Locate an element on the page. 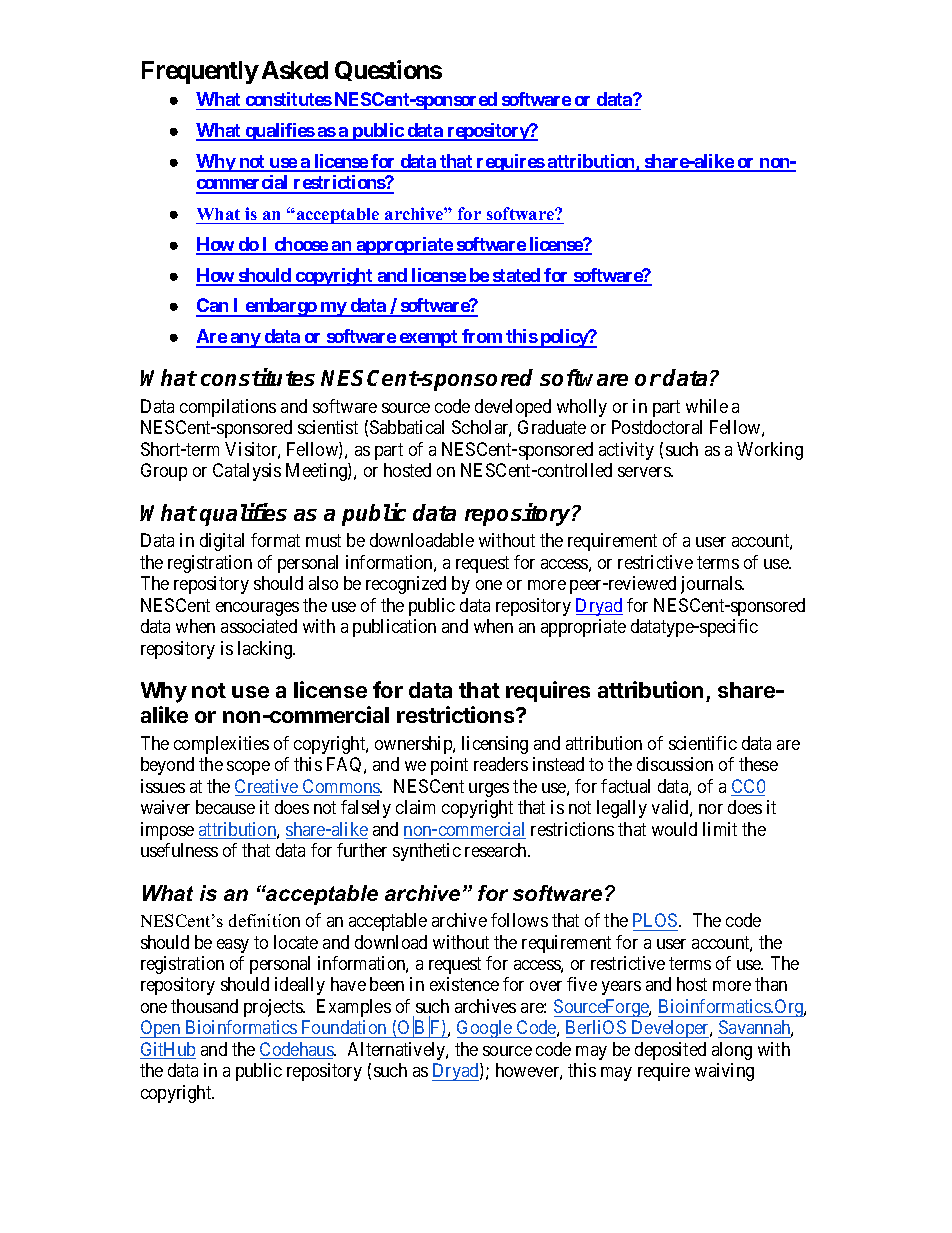 The image size is (952, 1233). Asked is located at coordinates (295, 70).
